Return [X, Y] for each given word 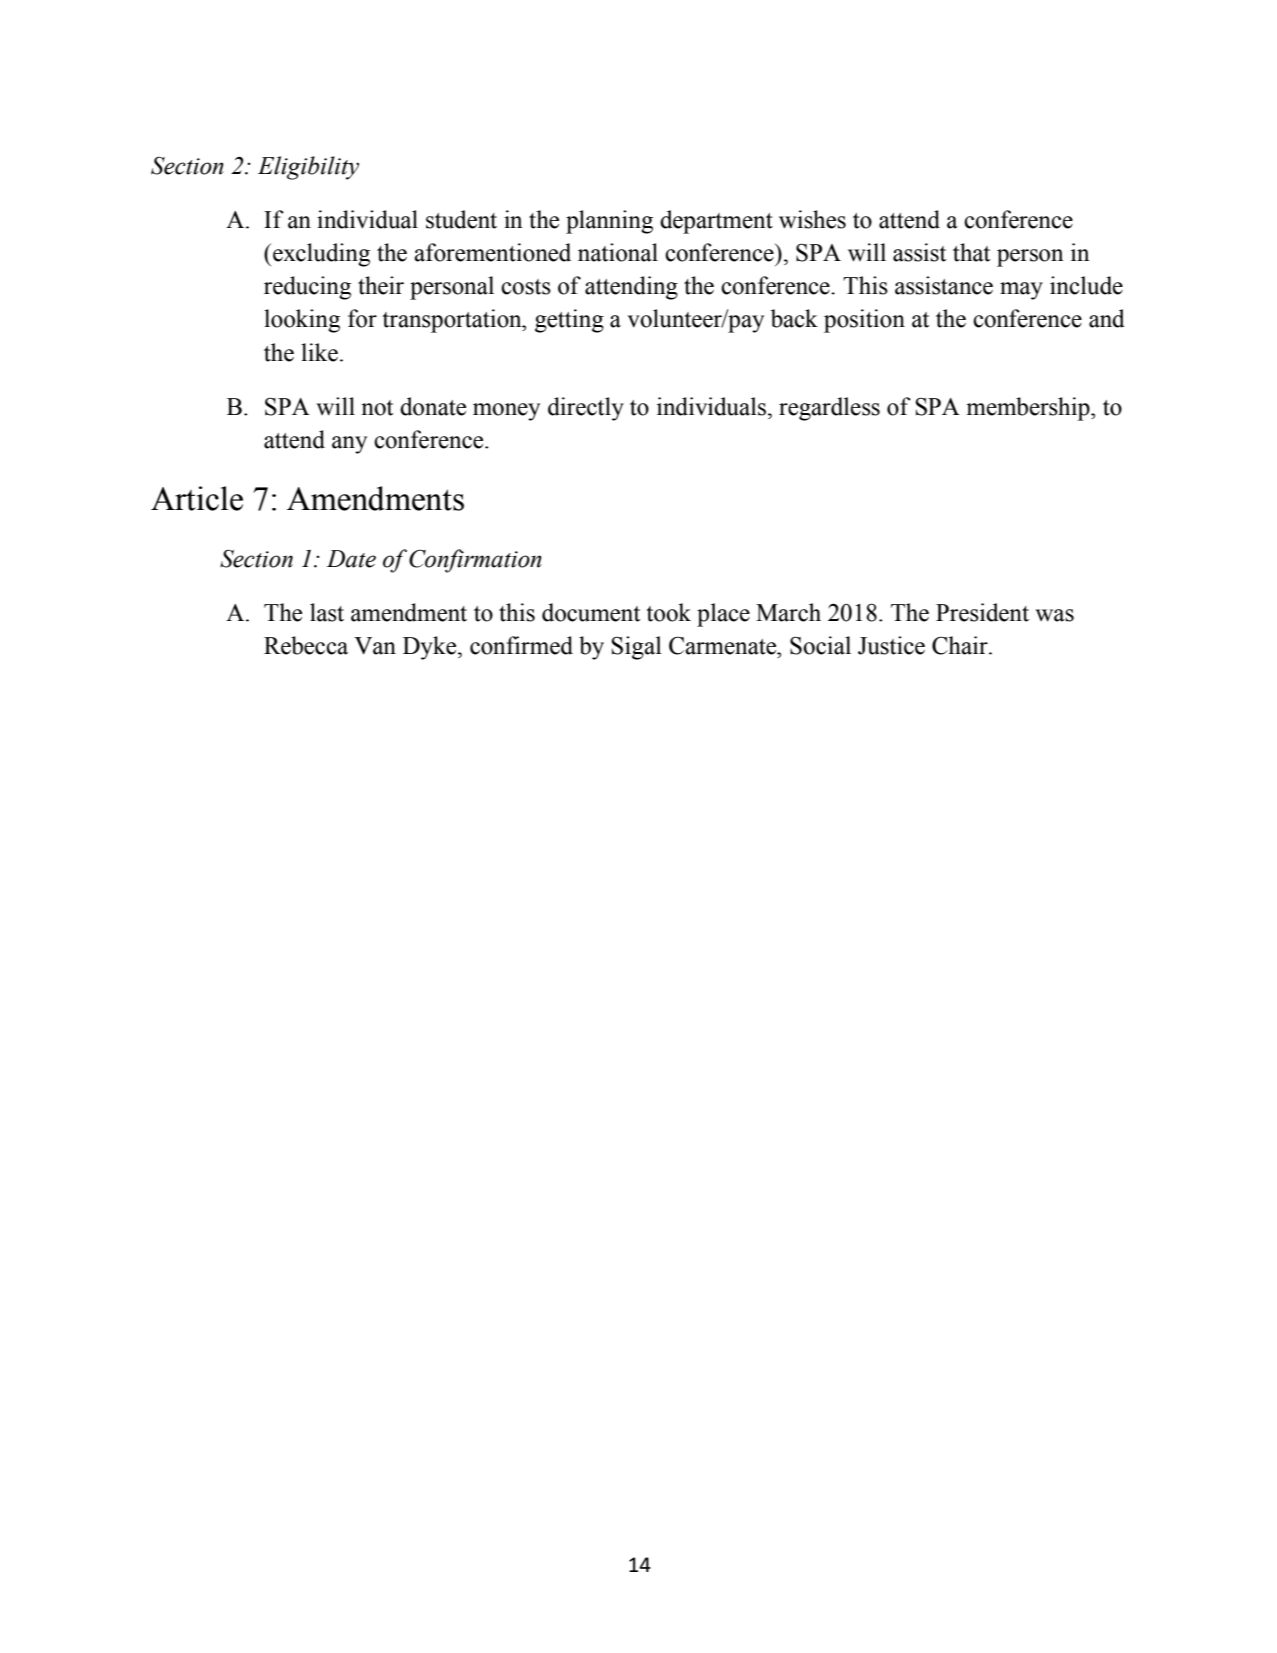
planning [609, 222]
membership [1029, 409]
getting [569, 321]
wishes [812, 219]
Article [197, 498]
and [1107, 318]
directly [586, 409]
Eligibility [308, 168]
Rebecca [306, 645]
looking [302, 321]
